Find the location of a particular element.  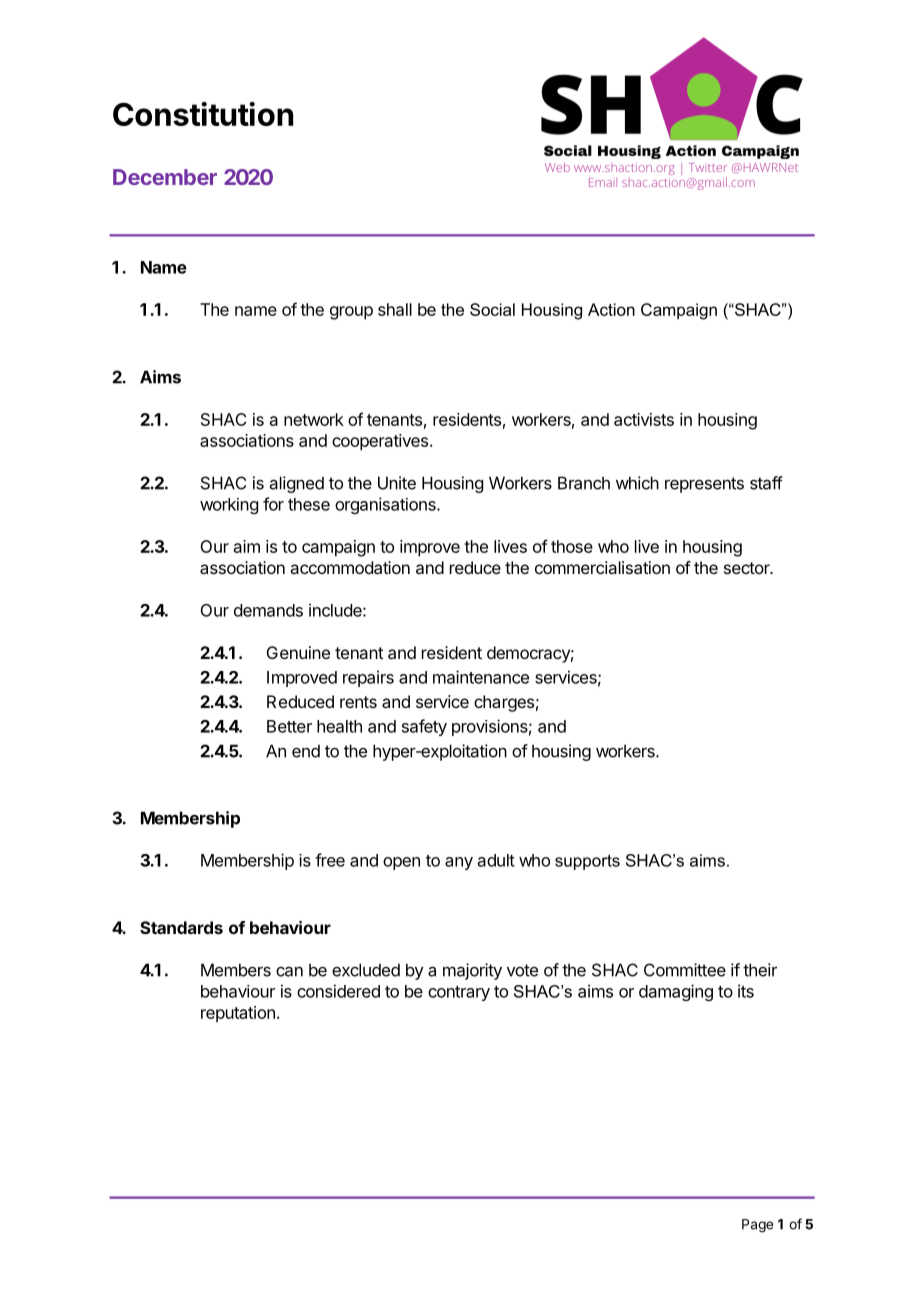

any is located at coordinates (459, 863).
